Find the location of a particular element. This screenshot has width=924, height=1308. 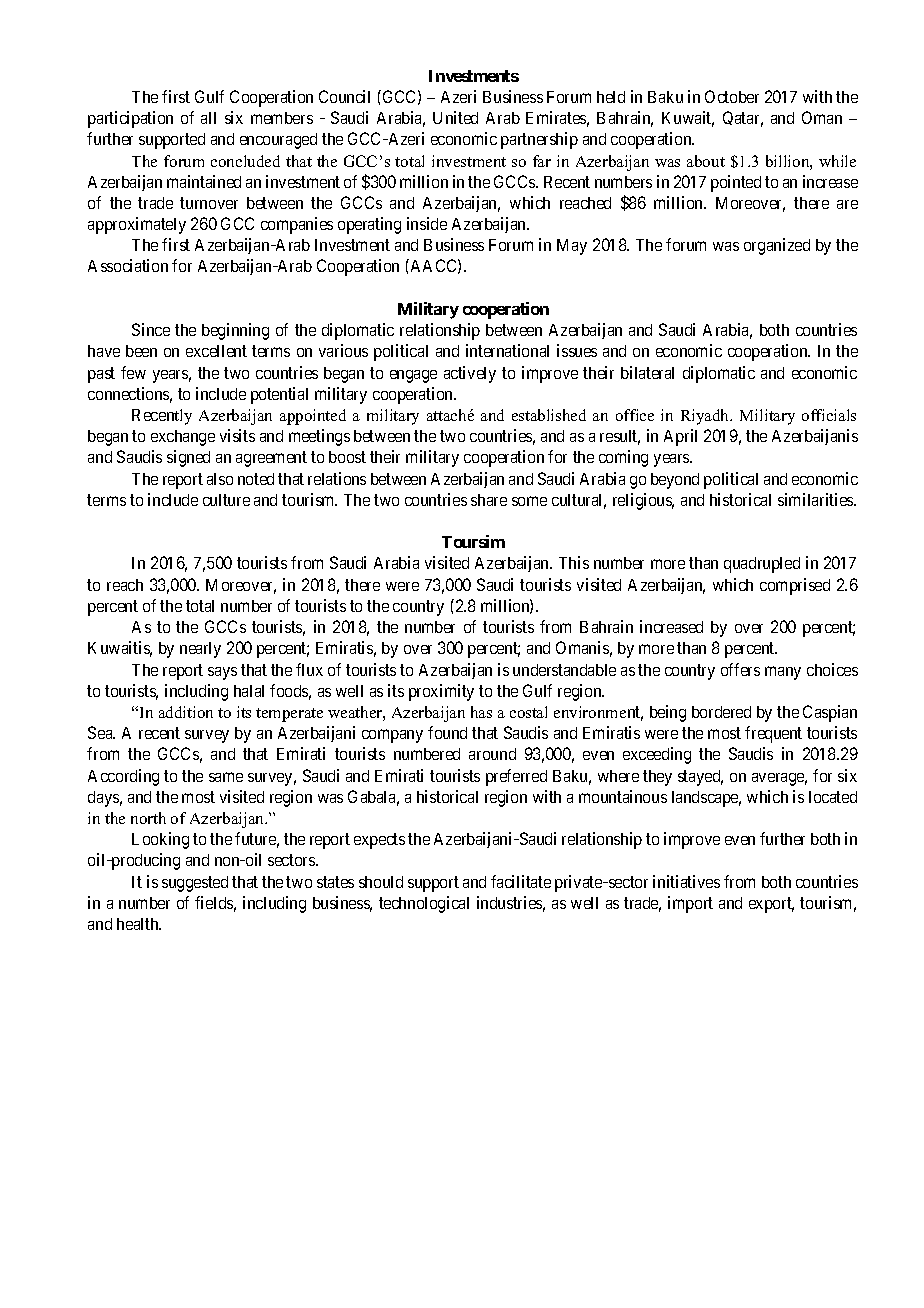

Qatar is located at coordinates (743, 119).
